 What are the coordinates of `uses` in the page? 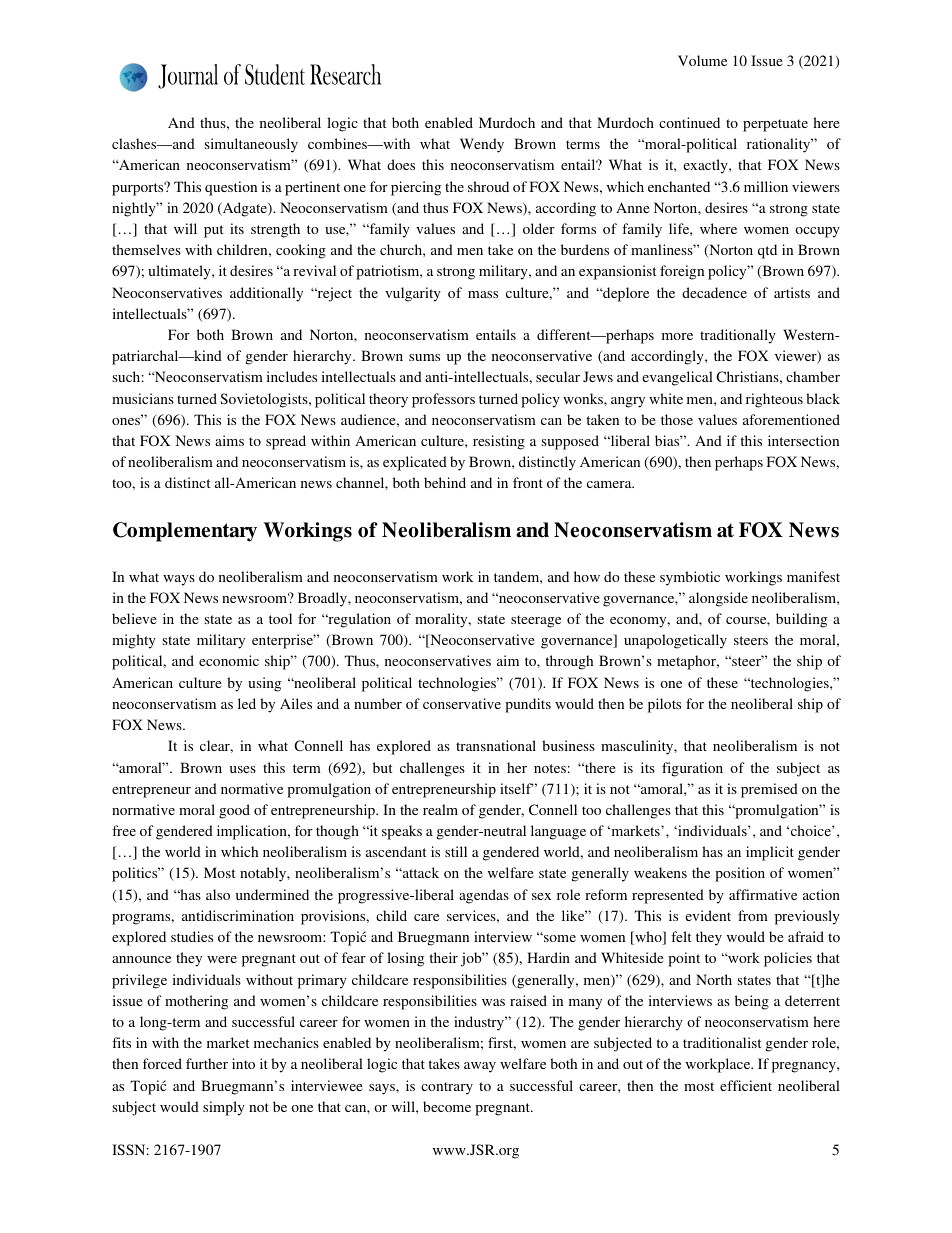 It's located at (243, 769).
